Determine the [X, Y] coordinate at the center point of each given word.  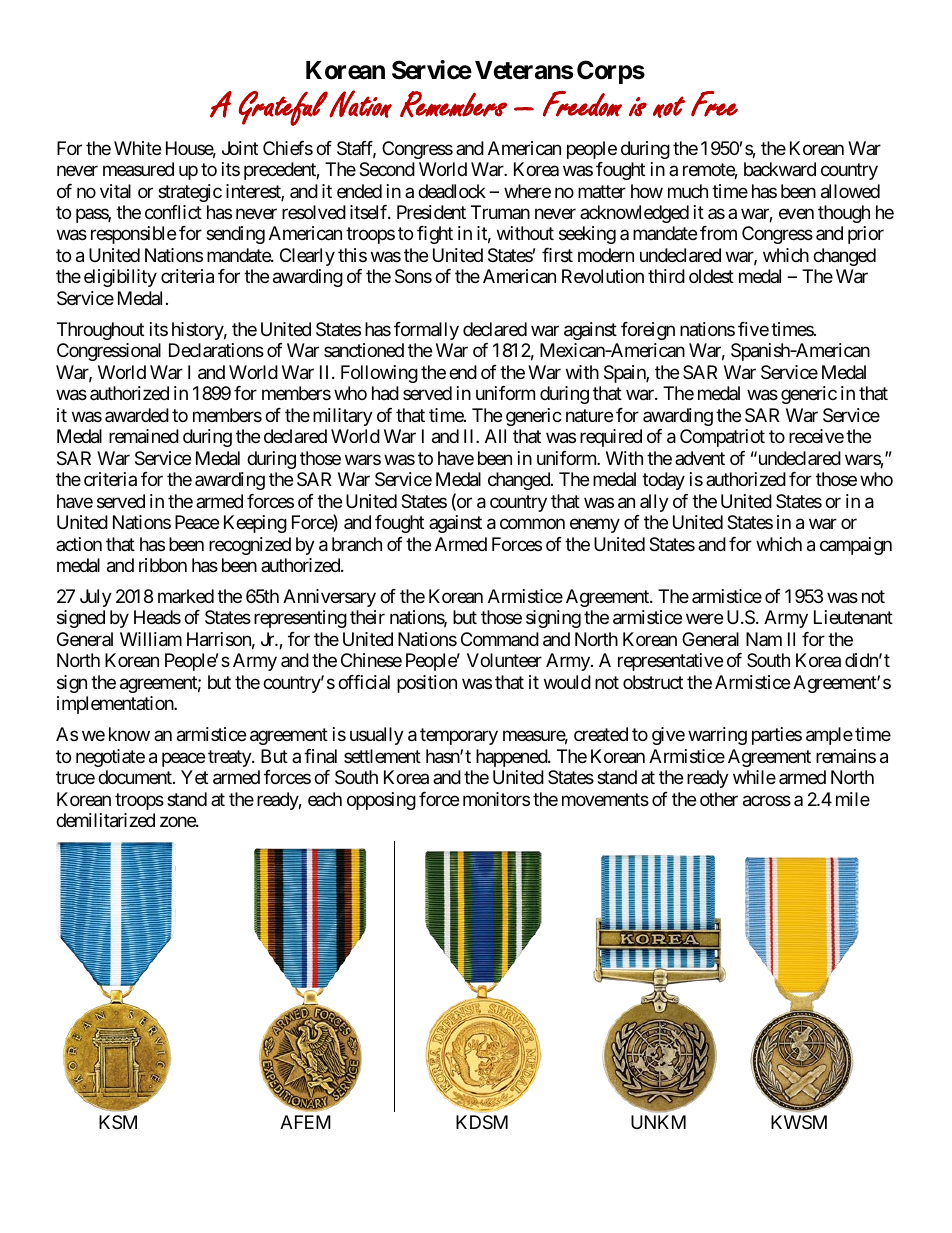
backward [780, 169]
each [325, 799]
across [767, 801]
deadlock [452, 191]
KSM [118, 1122]
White [137, 148]
